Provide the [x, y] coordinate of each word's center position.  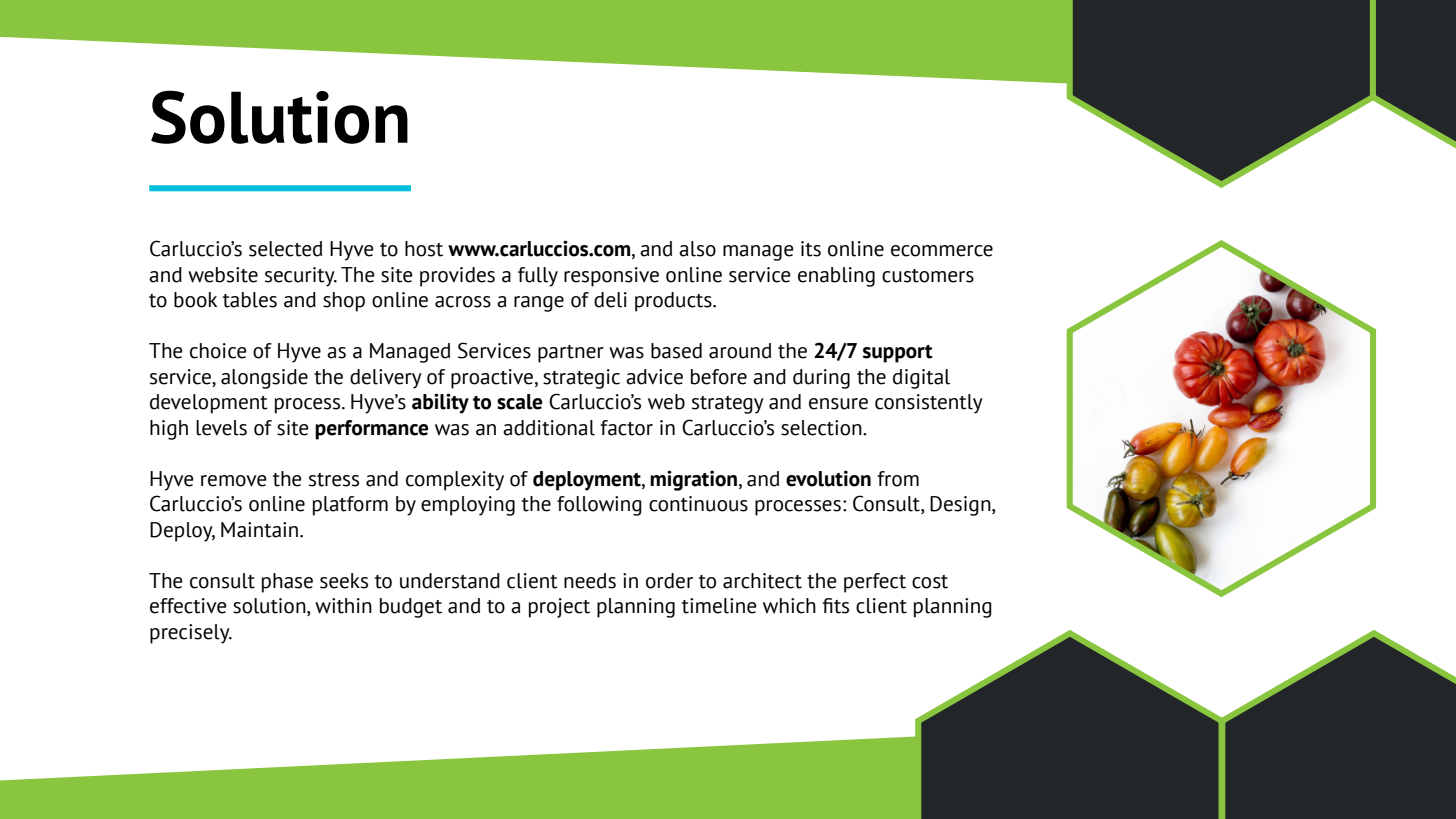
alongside [264, 379]
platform [350, 506]
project [559, 608]
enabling [836, 277]
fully [538, 277]
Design [961, 506]
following [599, 506]
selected [285, 249]
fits [835, 606]
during [821, 379]
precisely [191, 634]
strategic [581, 379]
